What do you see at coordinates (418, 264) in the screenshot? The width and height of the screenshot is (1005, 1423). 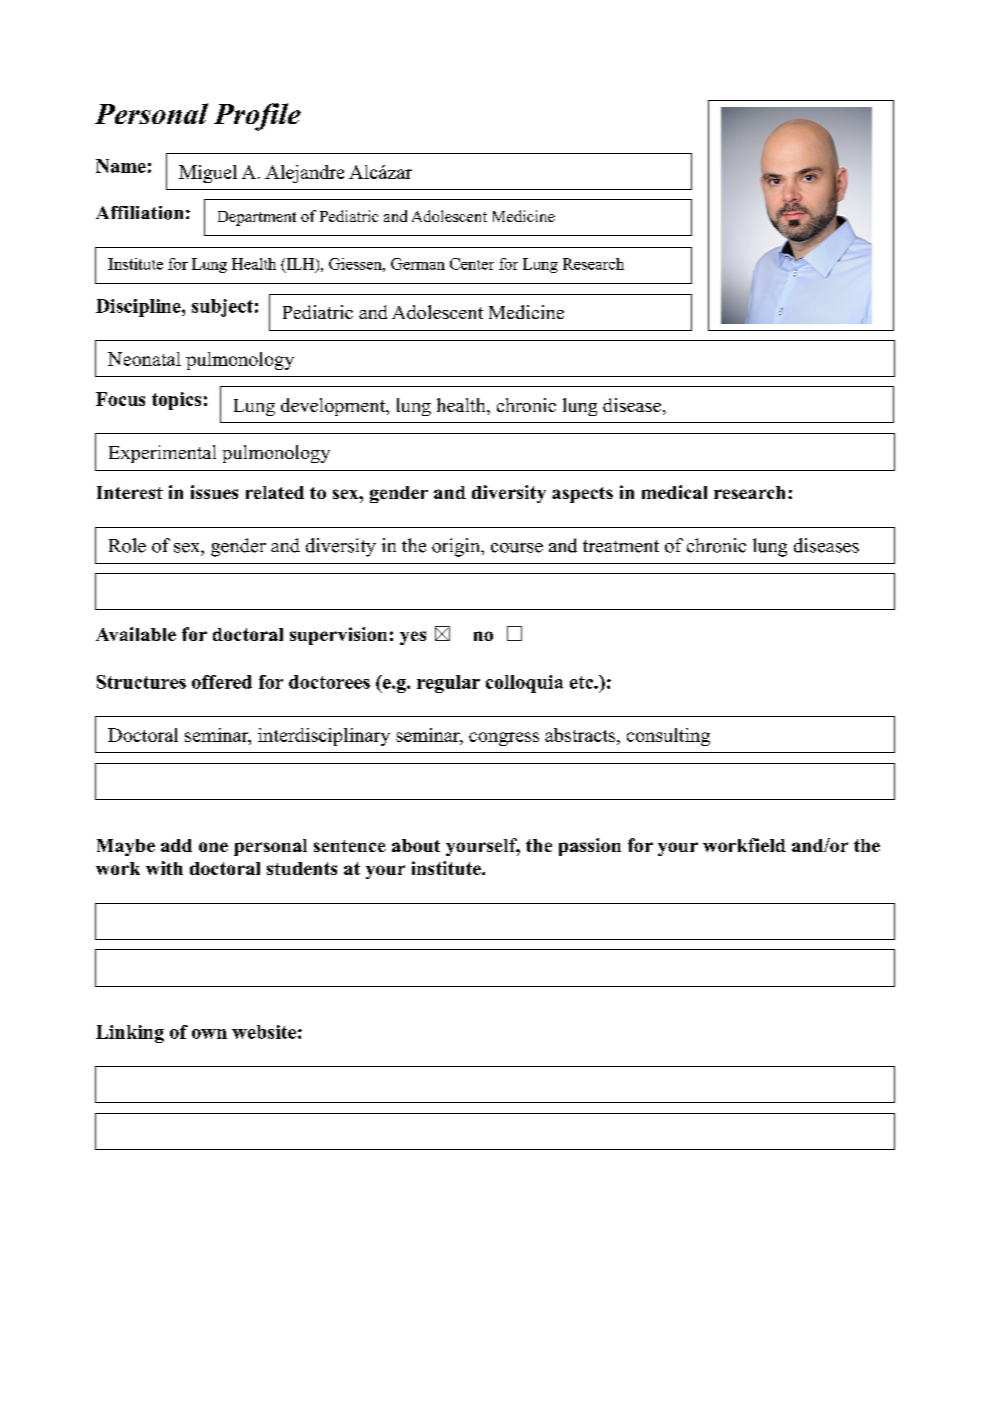 I see `German` at bounding box center [418, 264].
